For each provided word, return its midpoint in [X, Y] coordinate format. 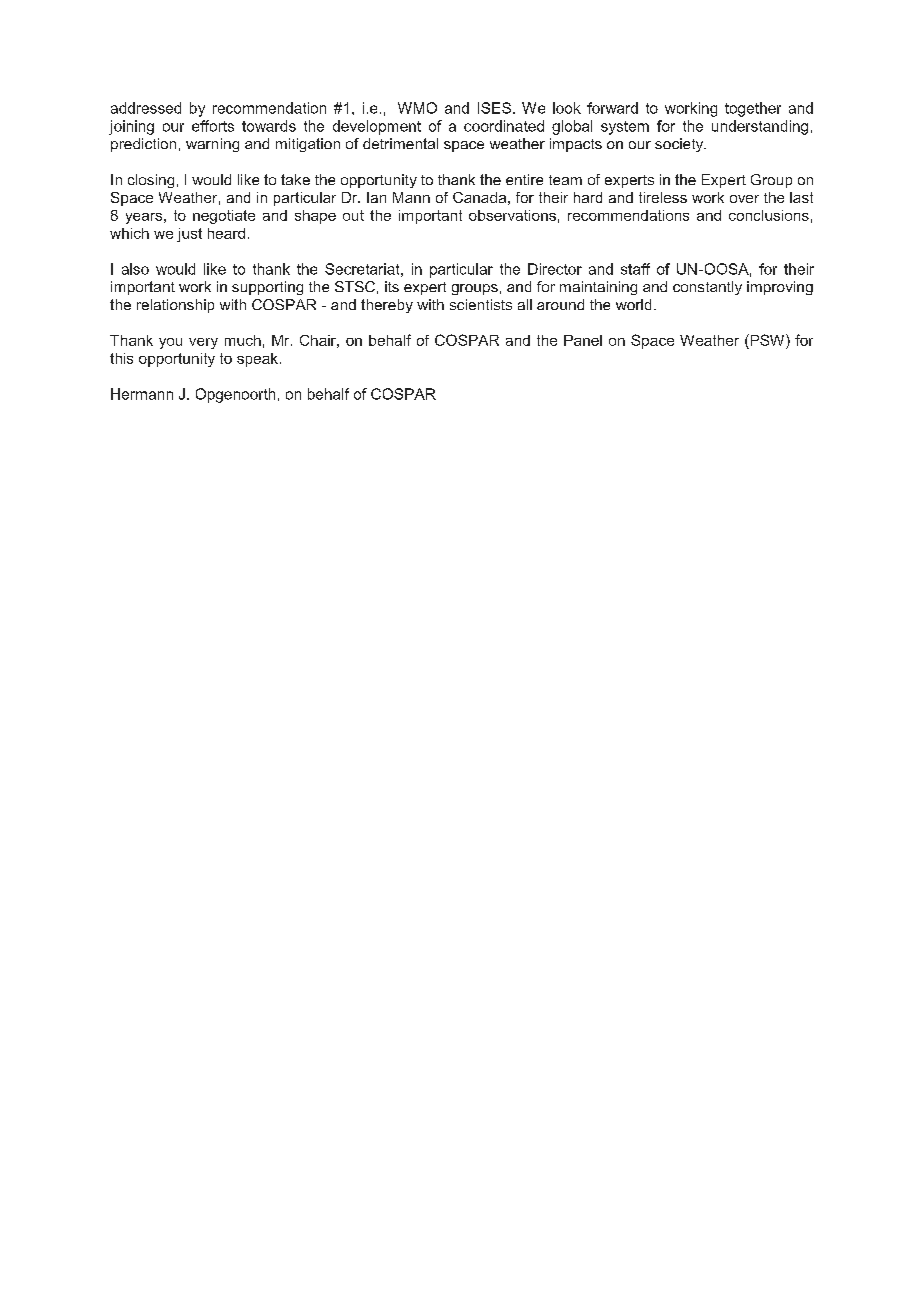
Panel [583, 340]
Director [555, 269]
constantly [707, 288]
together [753, 109]
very [203, 343]
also [135, 269]
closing [151, 181]
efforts [213, 126]
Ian [376, 197]
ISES [494, 108]
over [744, 199]
